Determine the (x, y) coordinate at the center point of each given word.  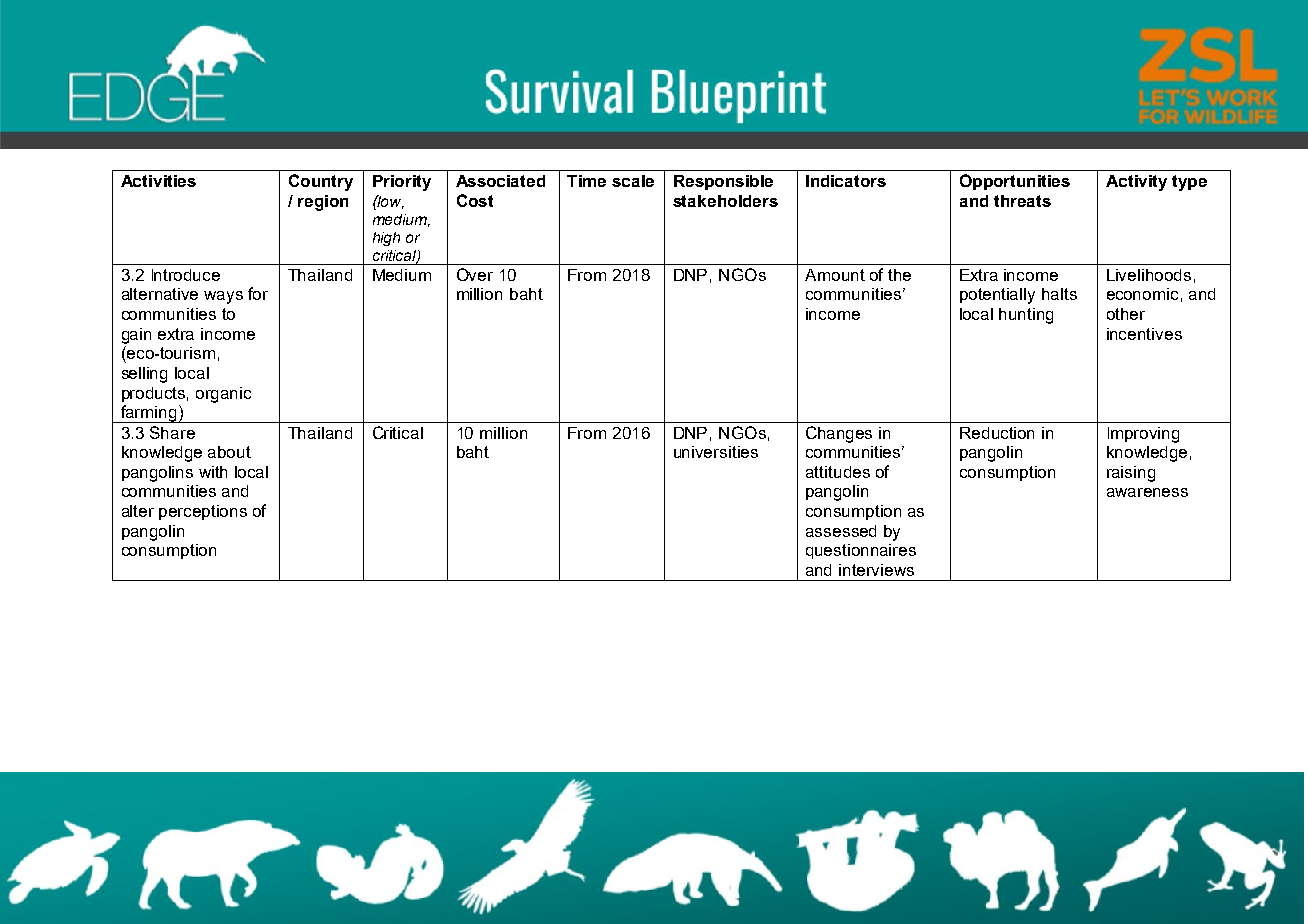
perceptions (203, 512)
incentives (1144, 334)
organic (223, 395)
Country (321, 182)
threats (1022, 201)
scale (633, 181)
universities (716, 452)
